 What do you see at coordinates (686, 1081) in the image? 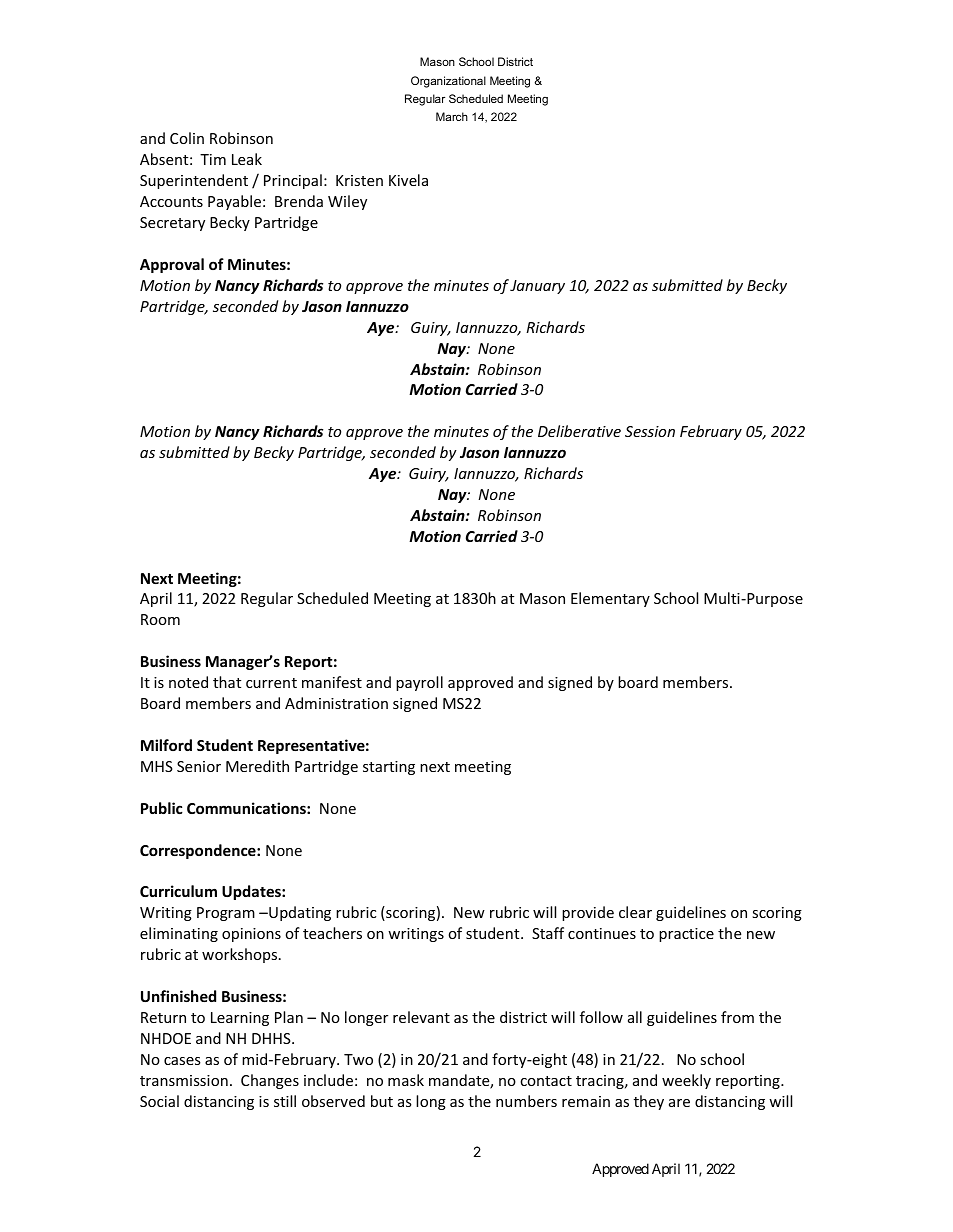
I see `weekly` at bounding box center [686, 1081].
